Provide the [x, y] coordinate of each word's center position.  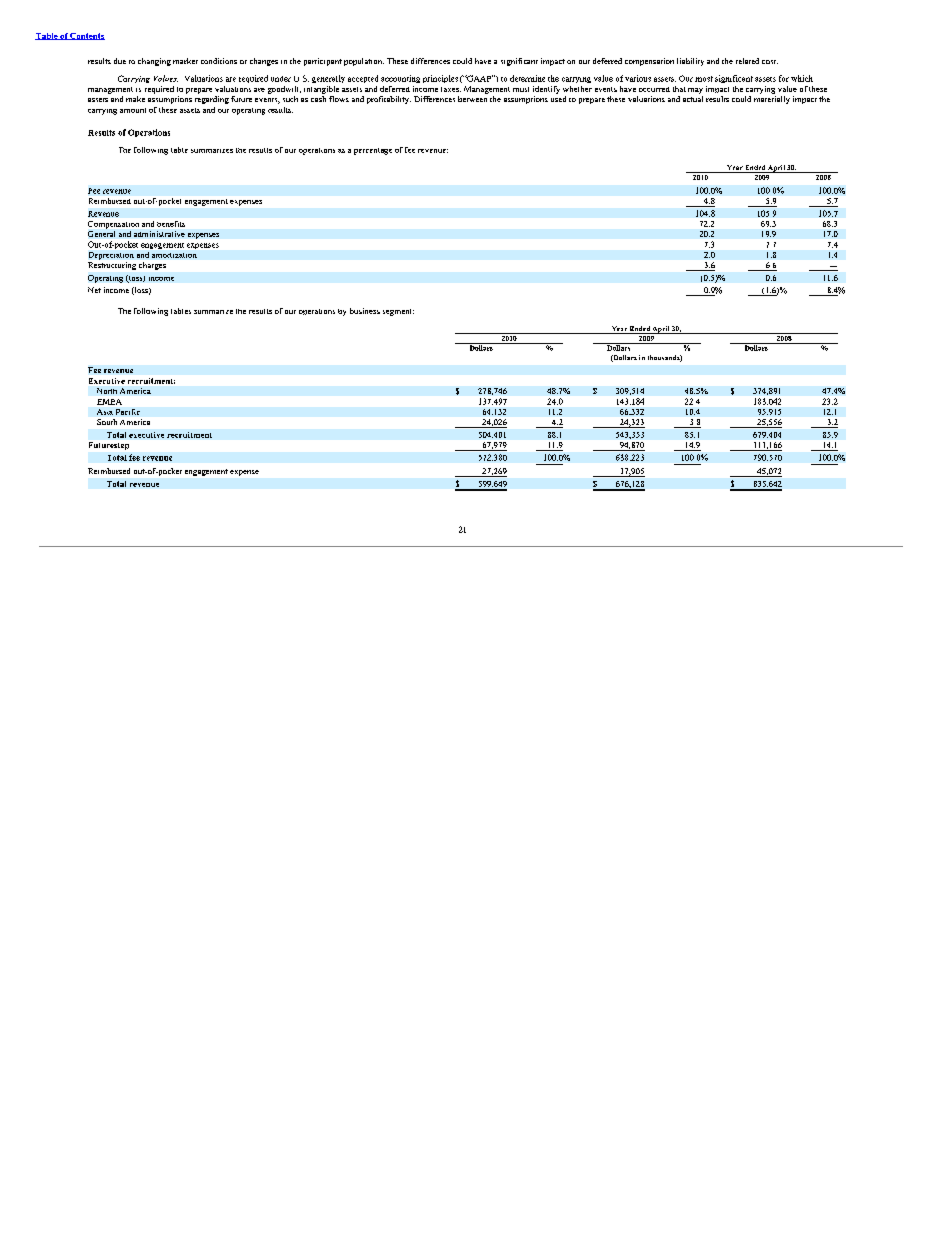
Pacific [128, 412]
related [747, 61]
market [185, 61]
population [364, 62]
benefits [171, 224]
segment [398, 312]
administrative [159, 234]
